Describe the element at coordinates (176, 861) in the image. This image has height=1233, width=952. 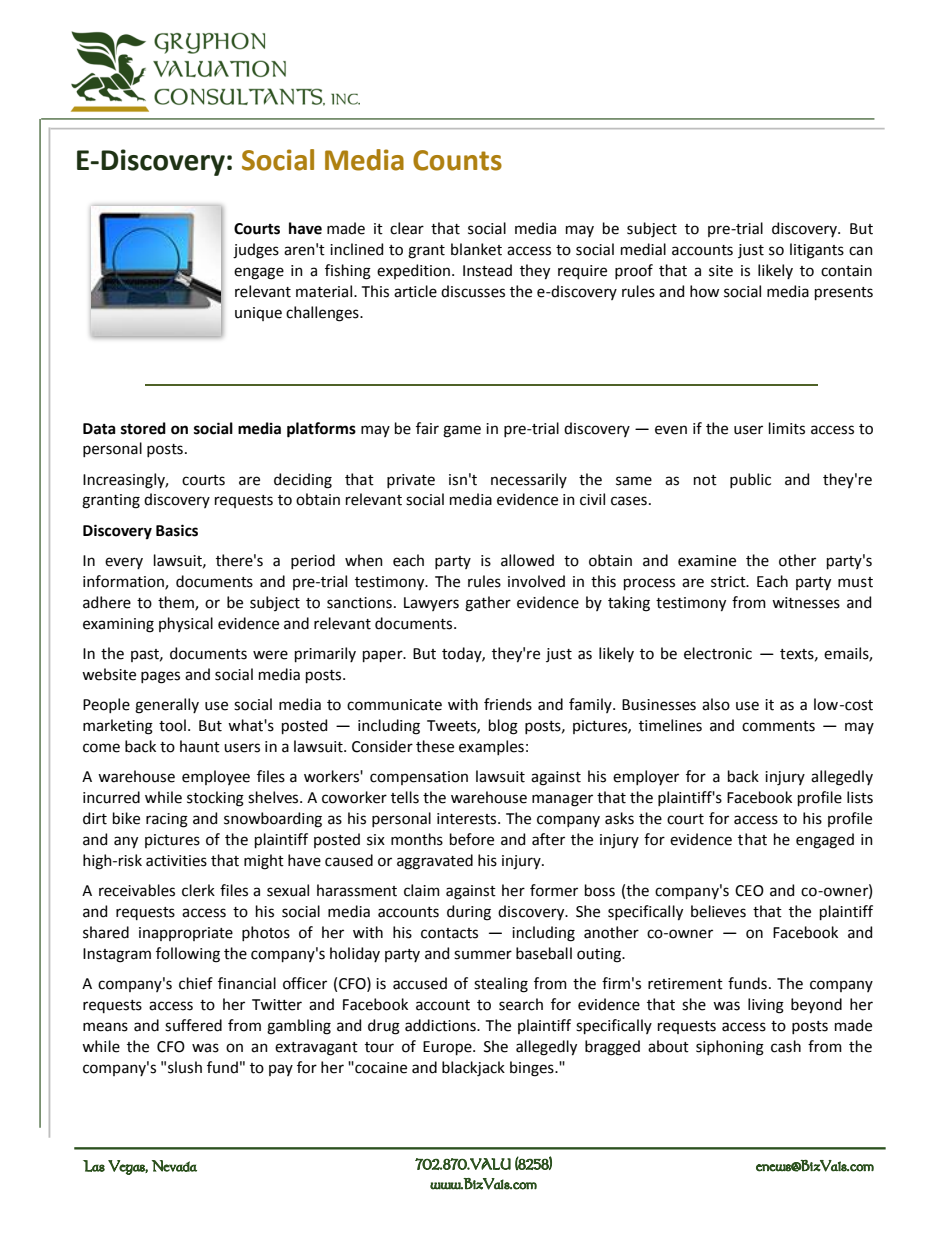
I see `activities` at that location.
